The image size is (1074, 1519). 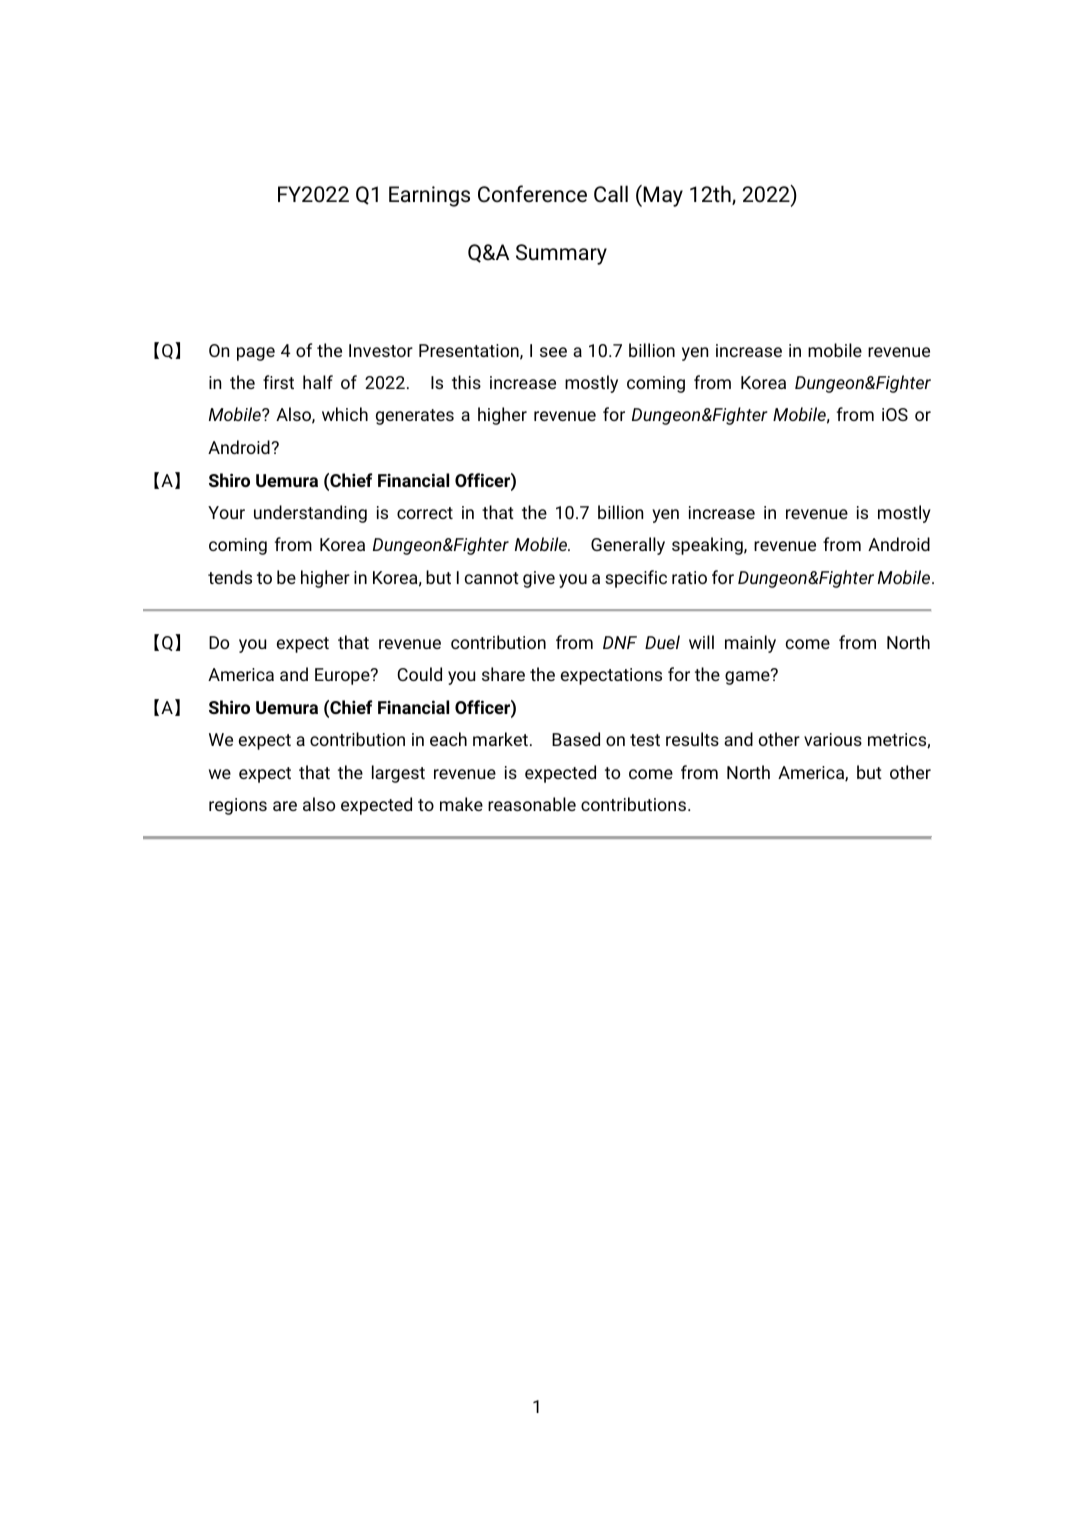 What do you see at coordinates (532, 194) in the screenshot?
I see `Conference` at bounding box center [532, 194].
